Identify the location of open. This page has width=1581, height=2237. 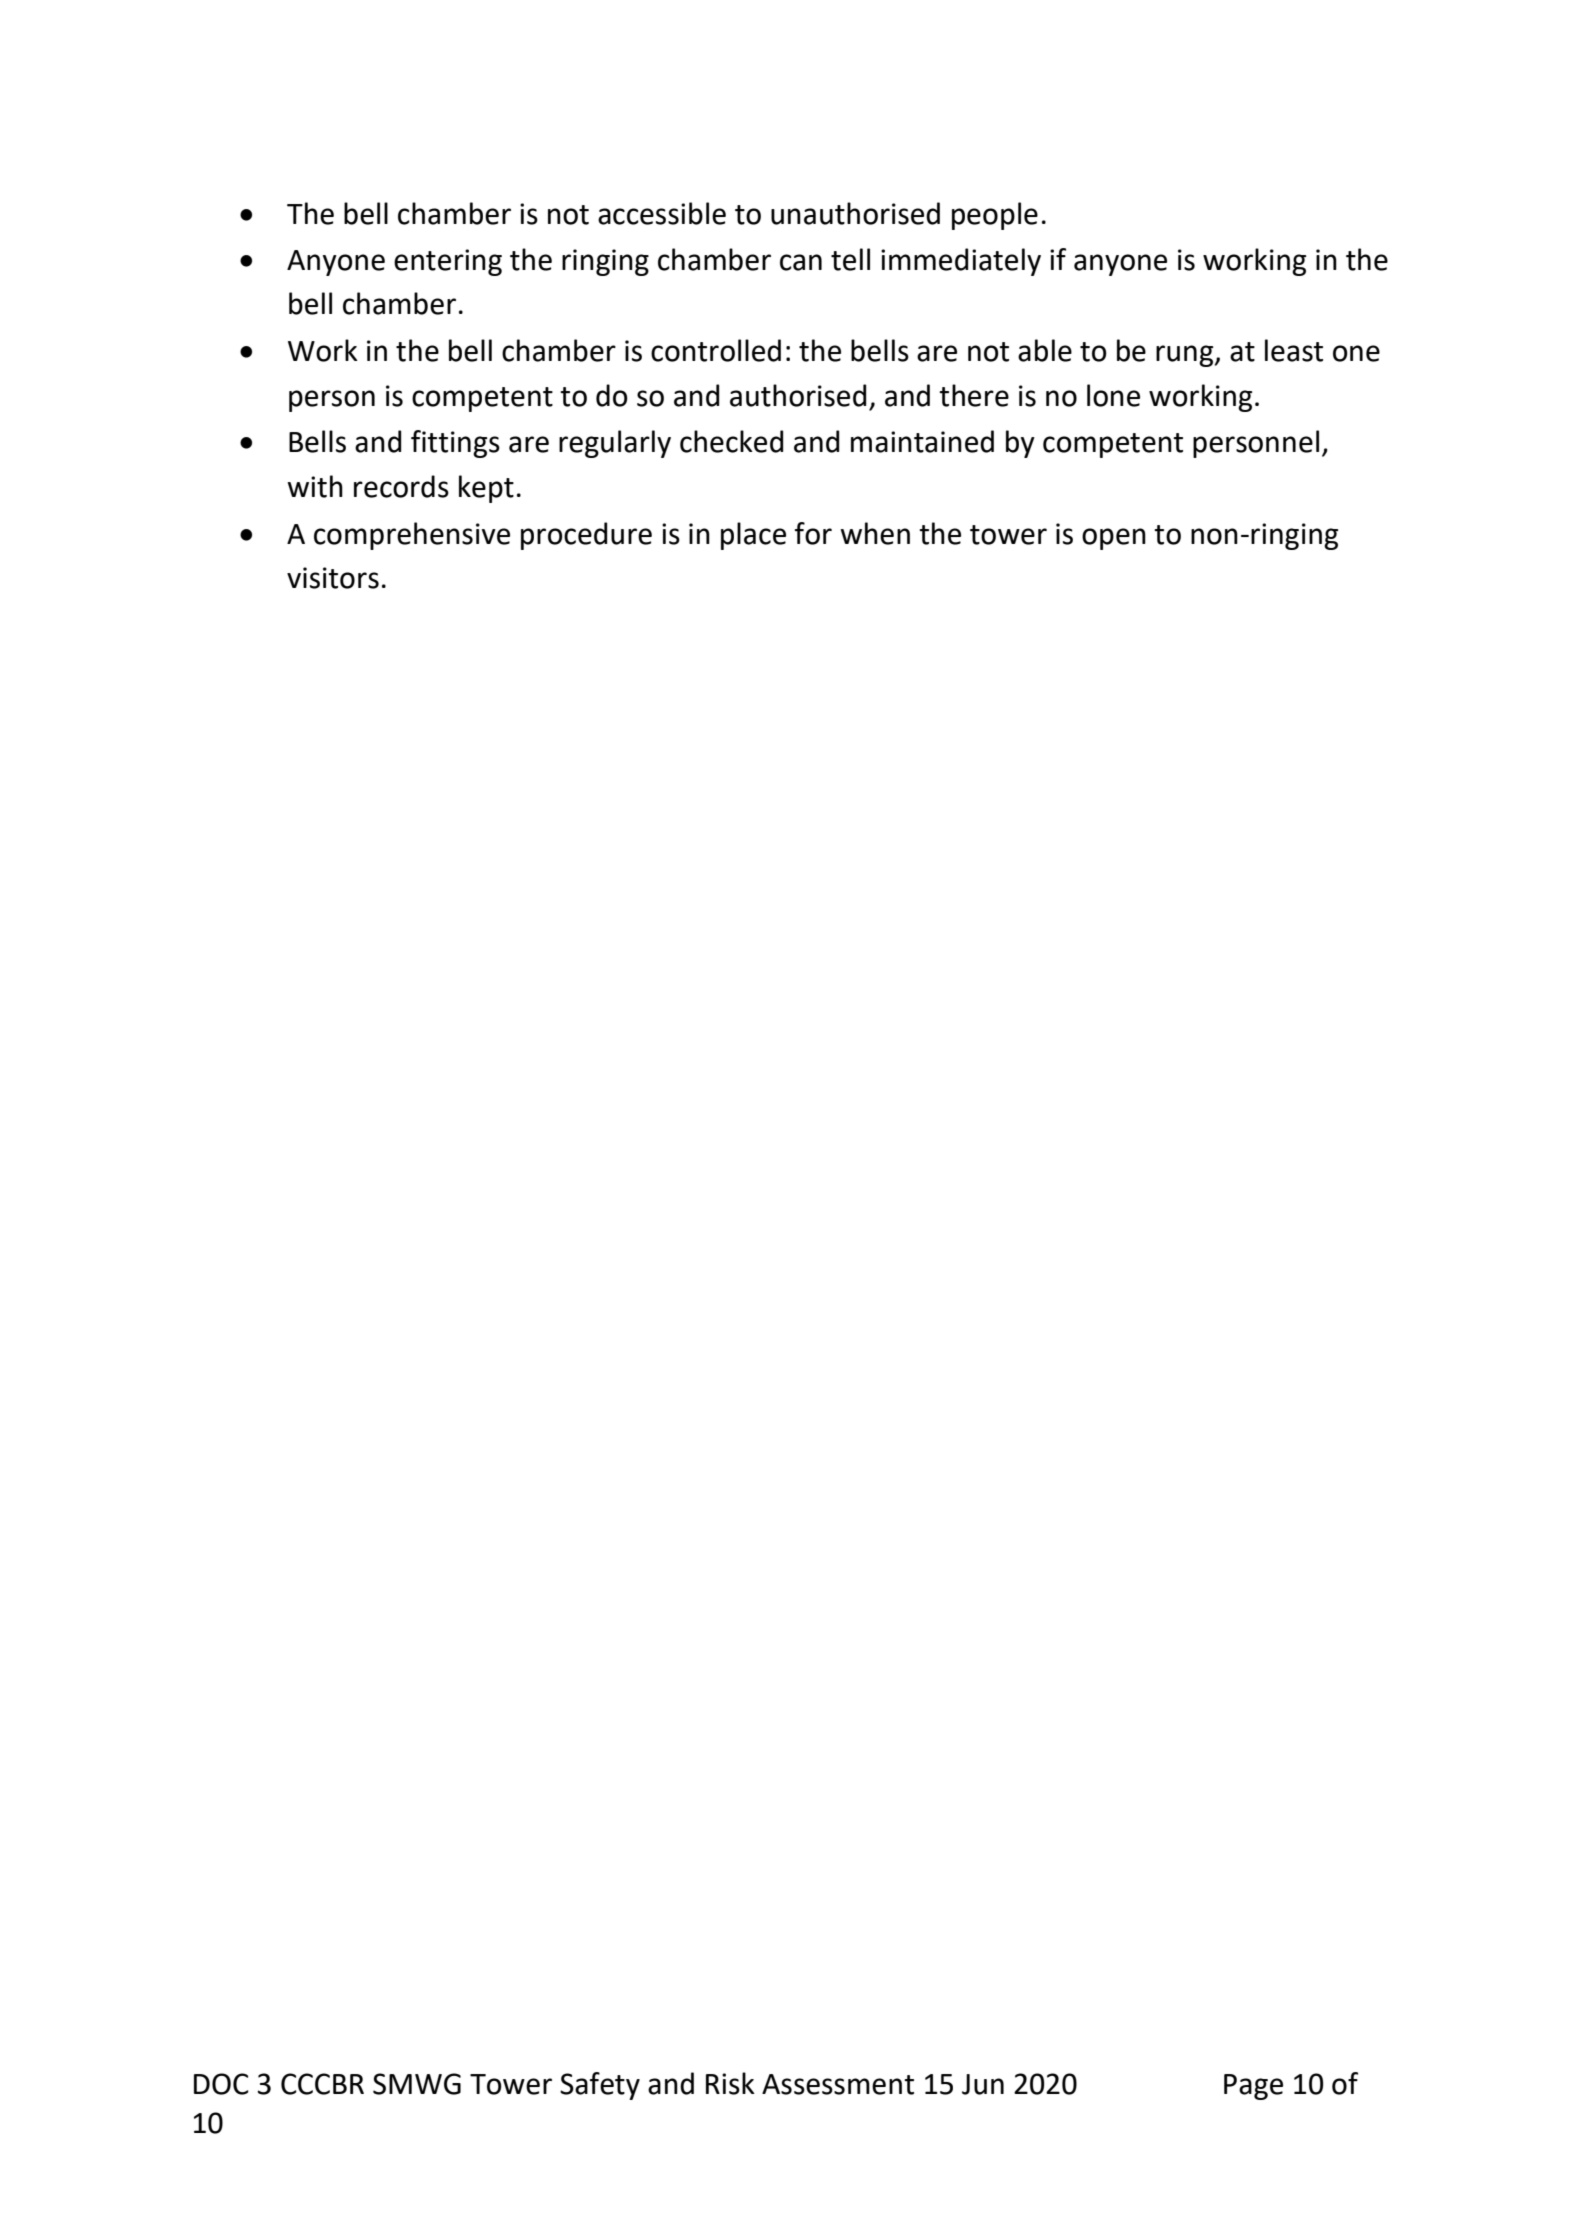
(1114, 539).
